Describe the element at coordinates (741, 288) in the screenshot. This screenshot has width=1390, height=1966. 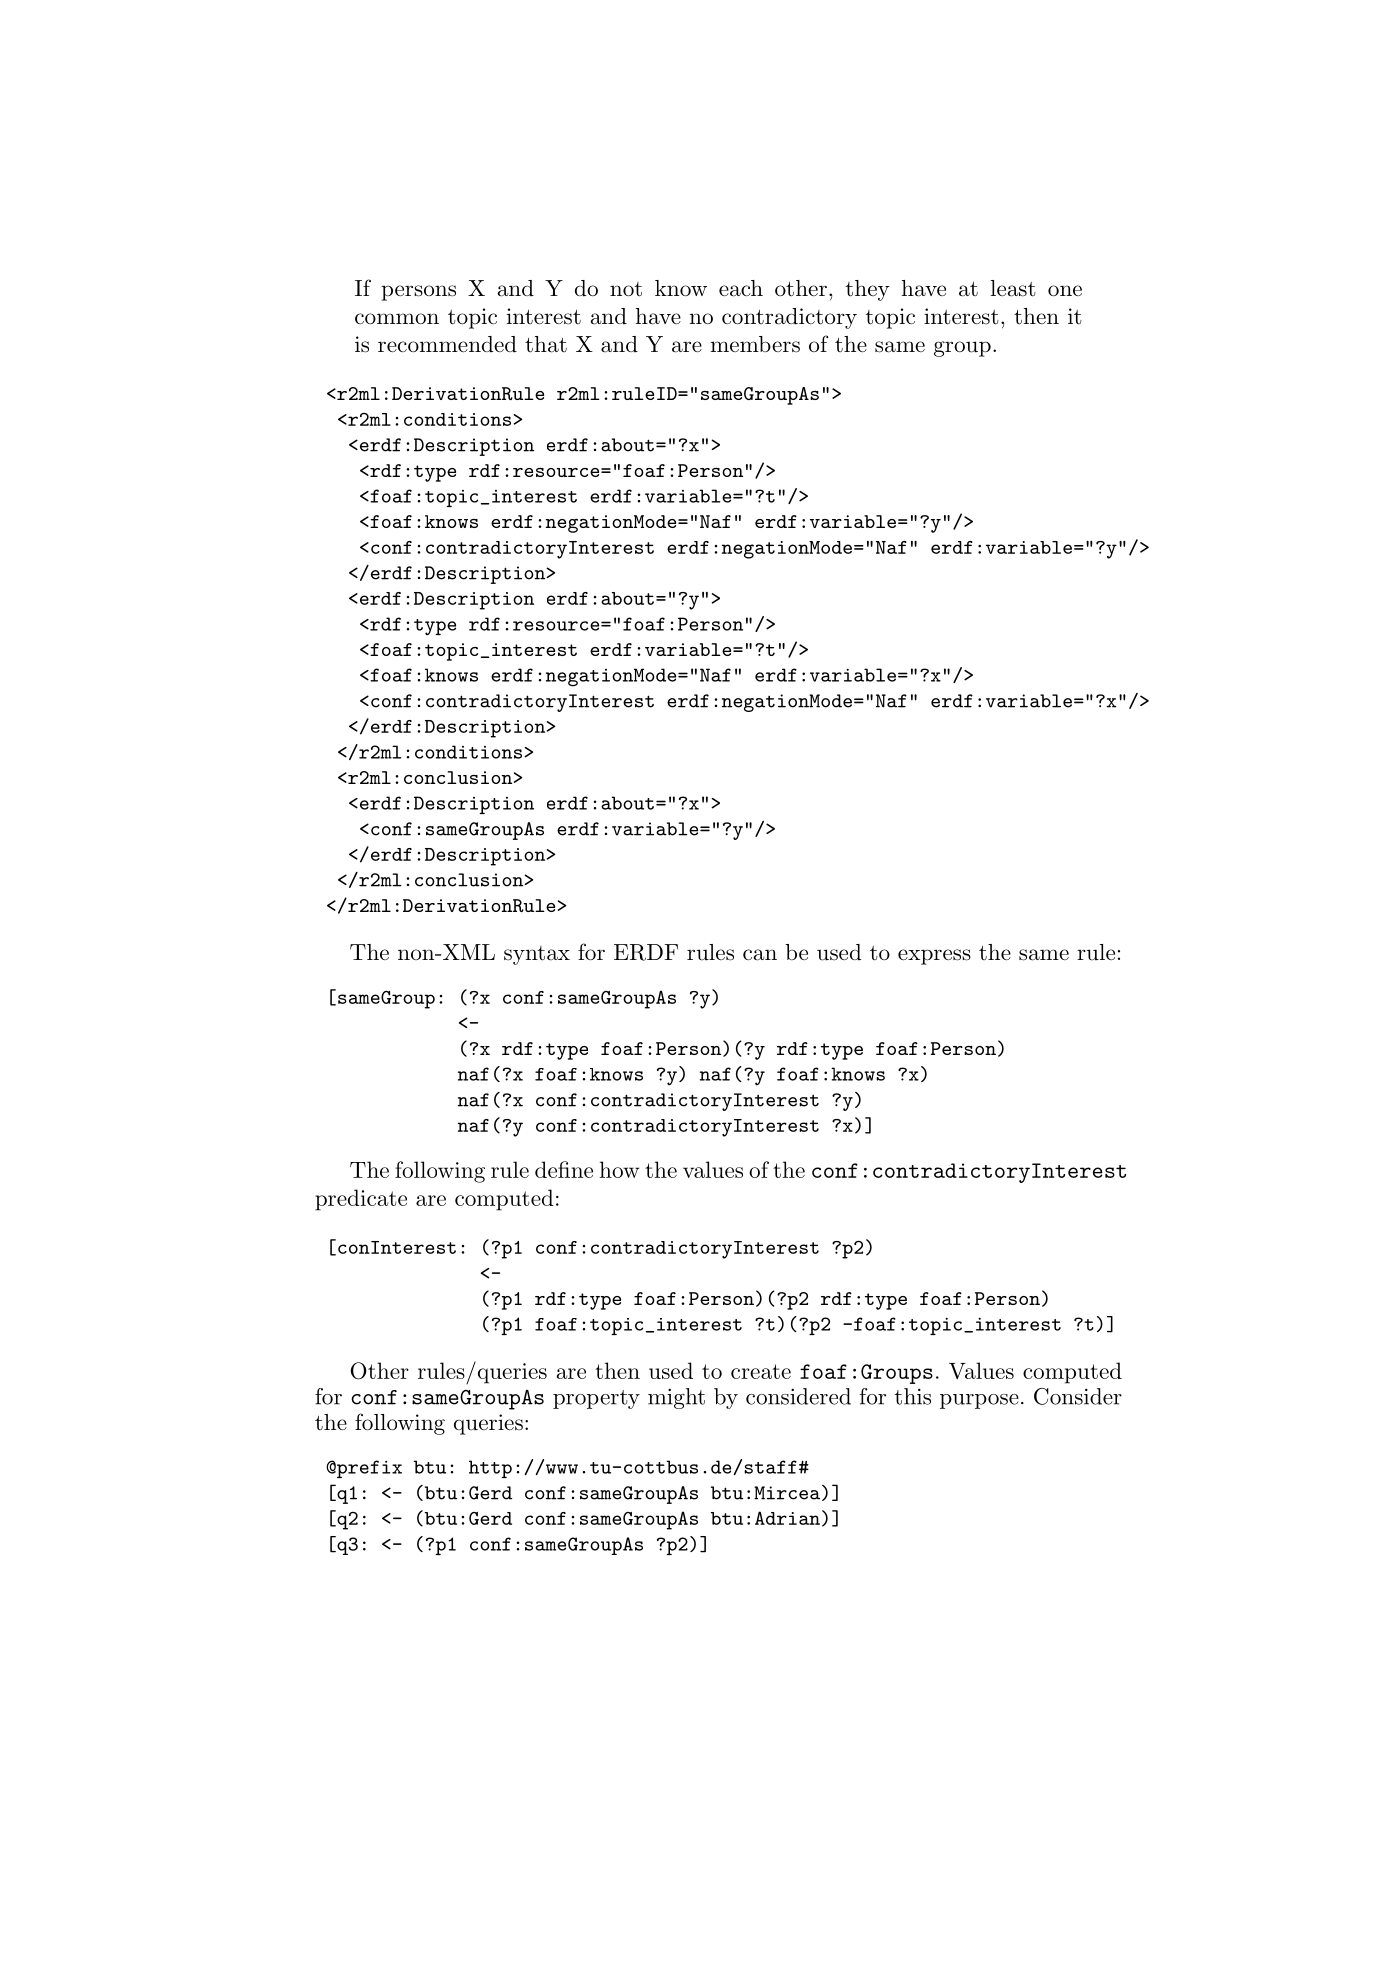
I see `each` at that location.
